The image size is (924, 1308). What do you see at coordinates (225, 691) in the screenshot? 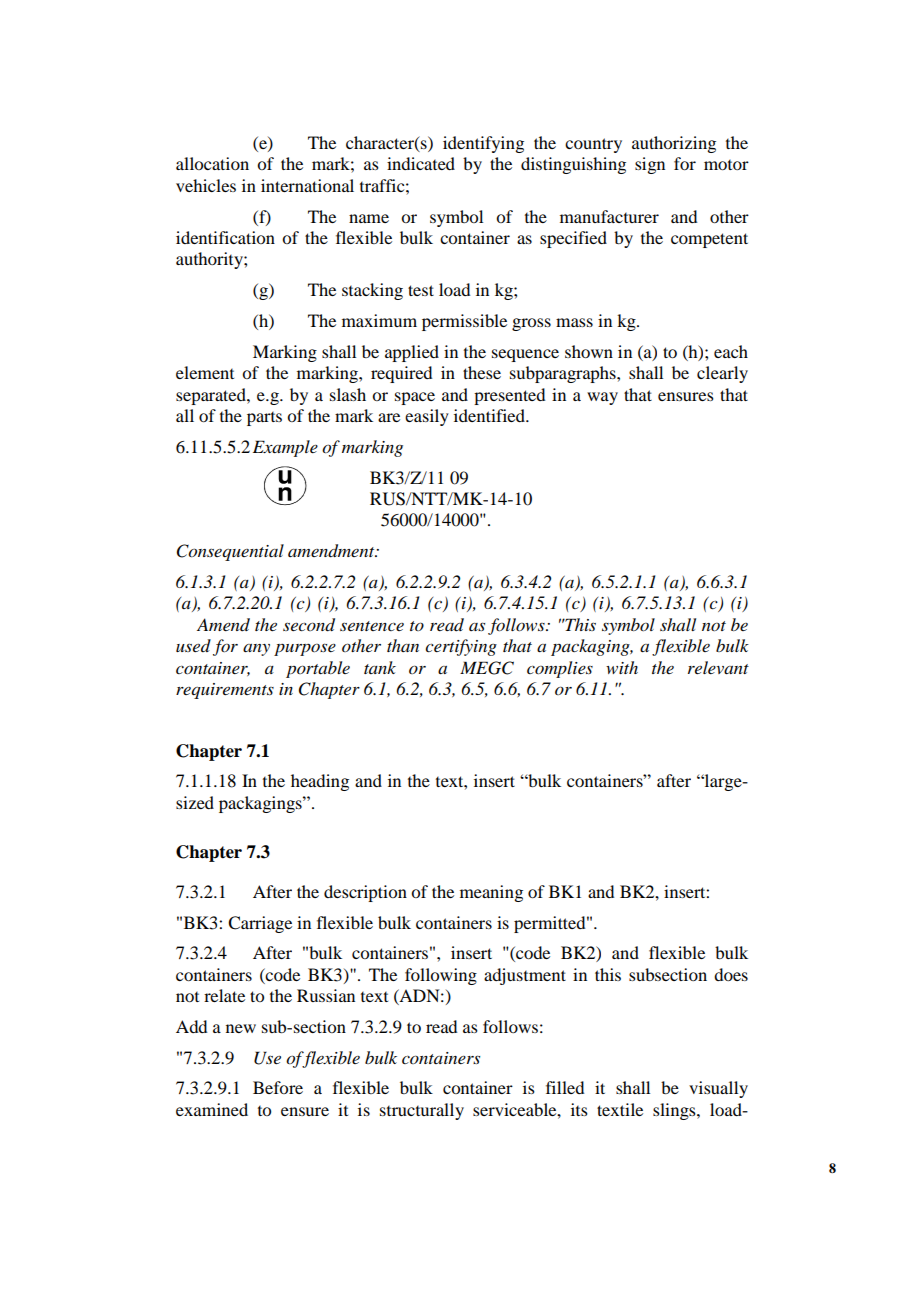
I see `requirements` at bounding box center [225, 691].
